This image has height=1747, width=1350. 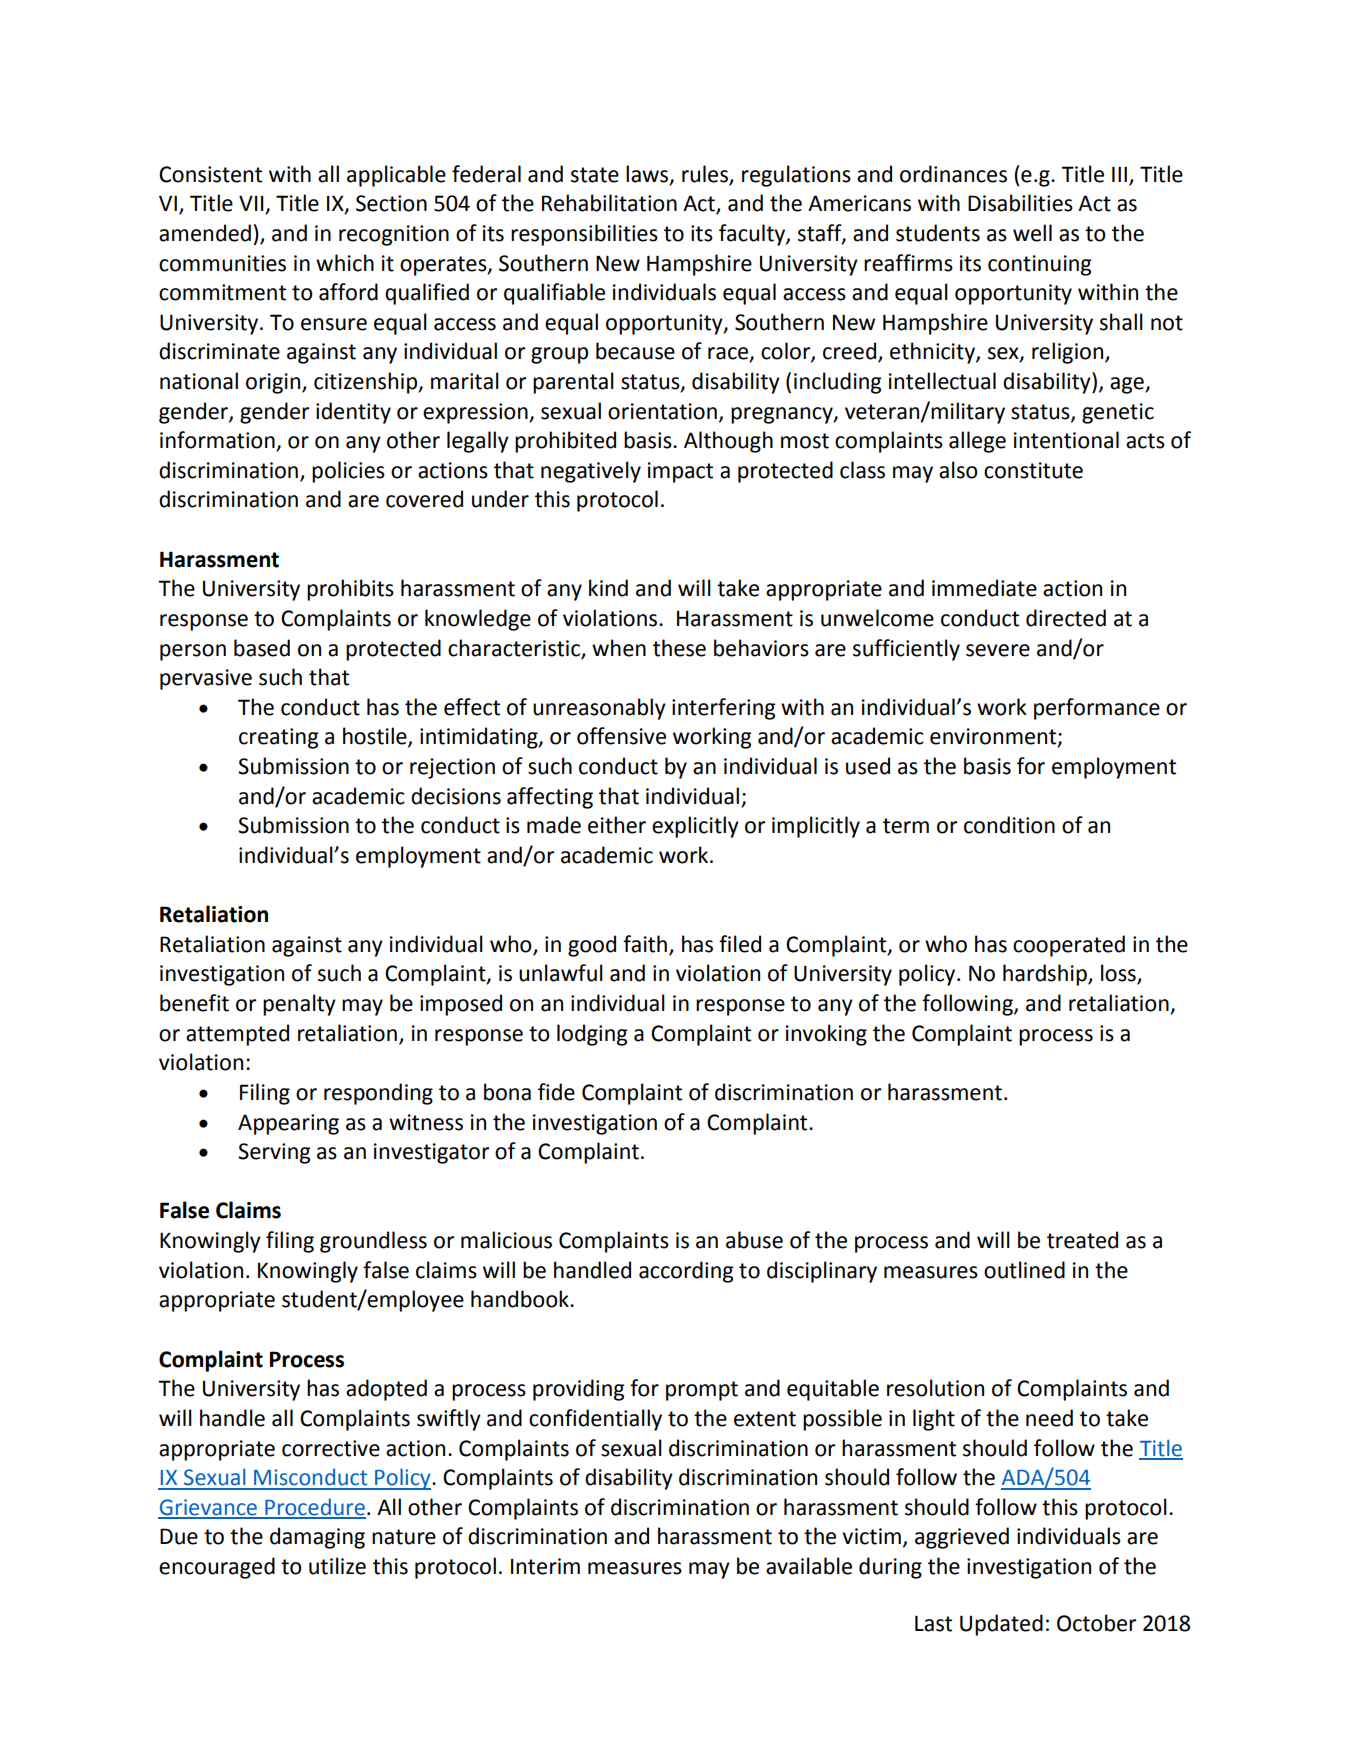 What do you see at coordinates (645, 944) in the image?
I see `faith` at bounding box center [645, 944].
